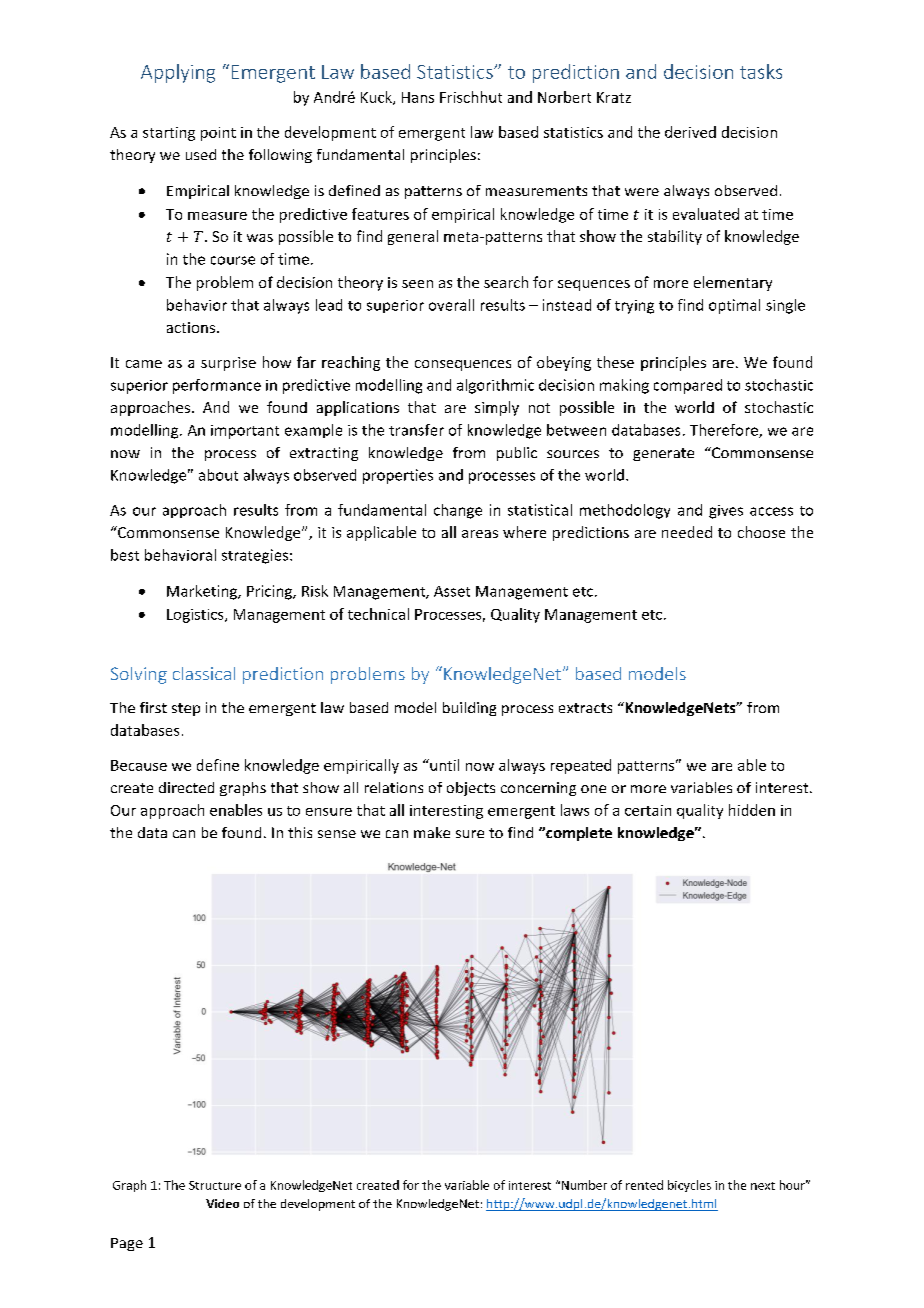 This screenshot has height=1308, width=924. What do you see at coordinates (418, 97) in the screenshot?
I see `Hans` at bounding box center [418, 97].
